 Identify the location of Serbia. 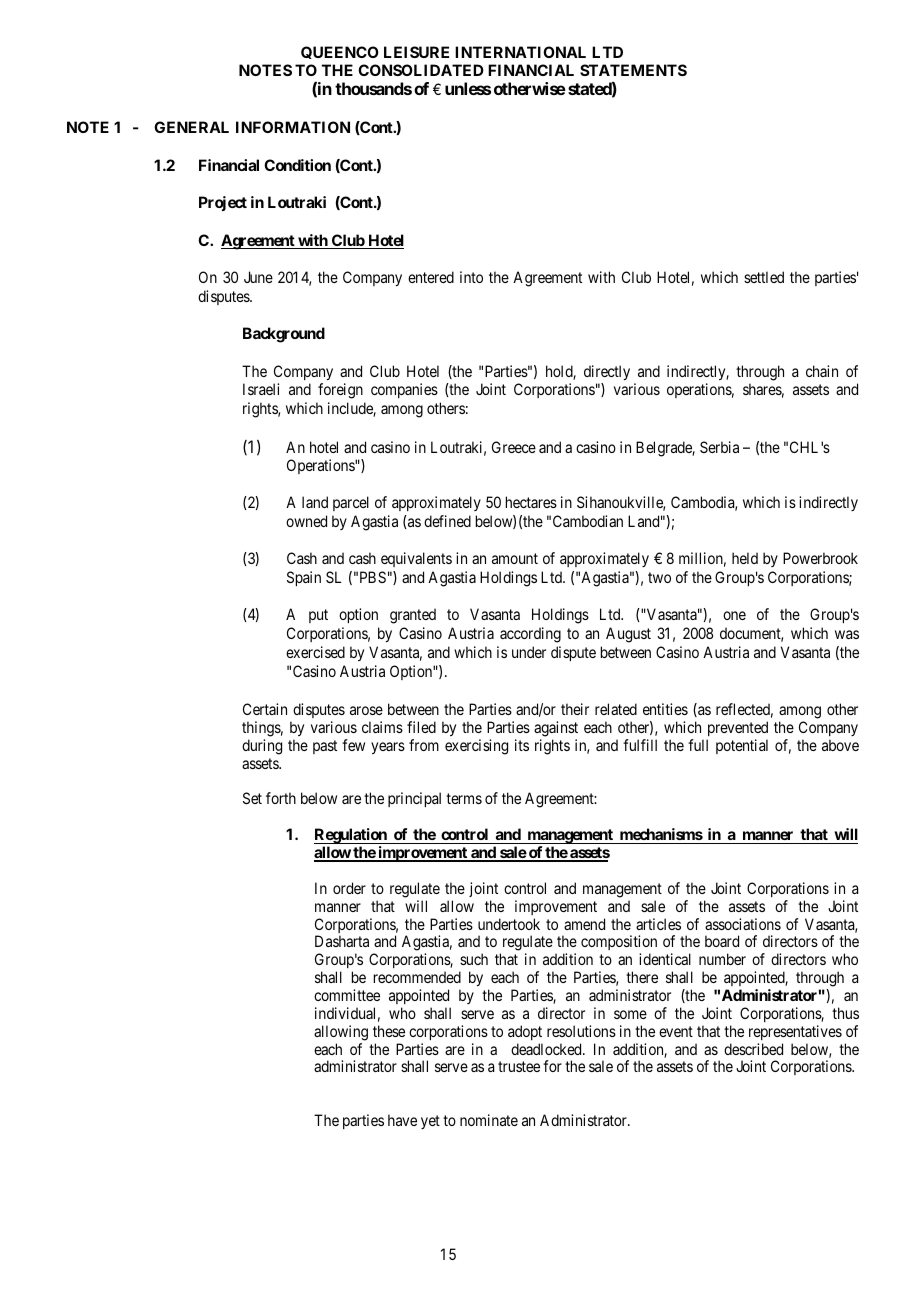
(719, 447).
